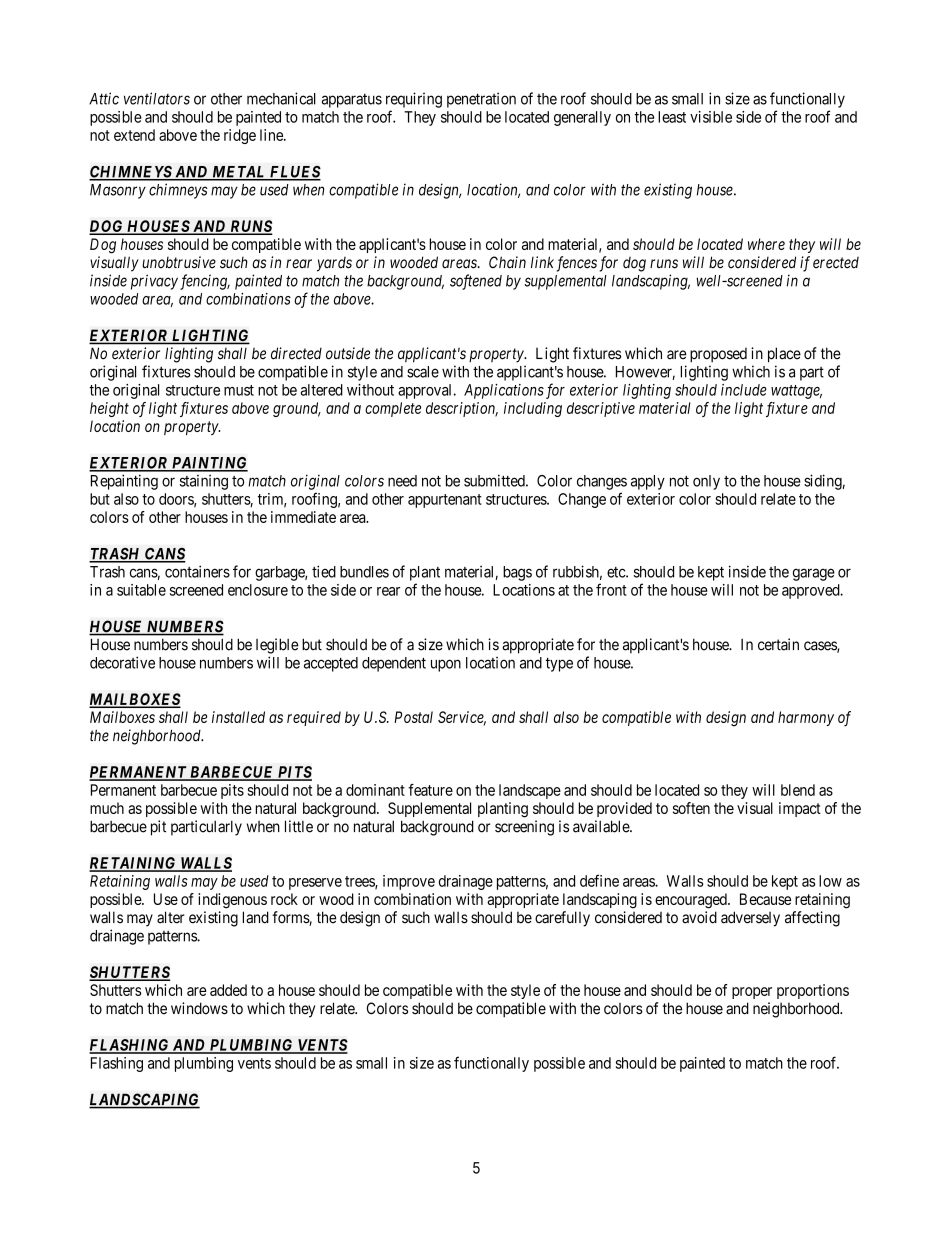  I want to click on upon, so click(446, 665).
